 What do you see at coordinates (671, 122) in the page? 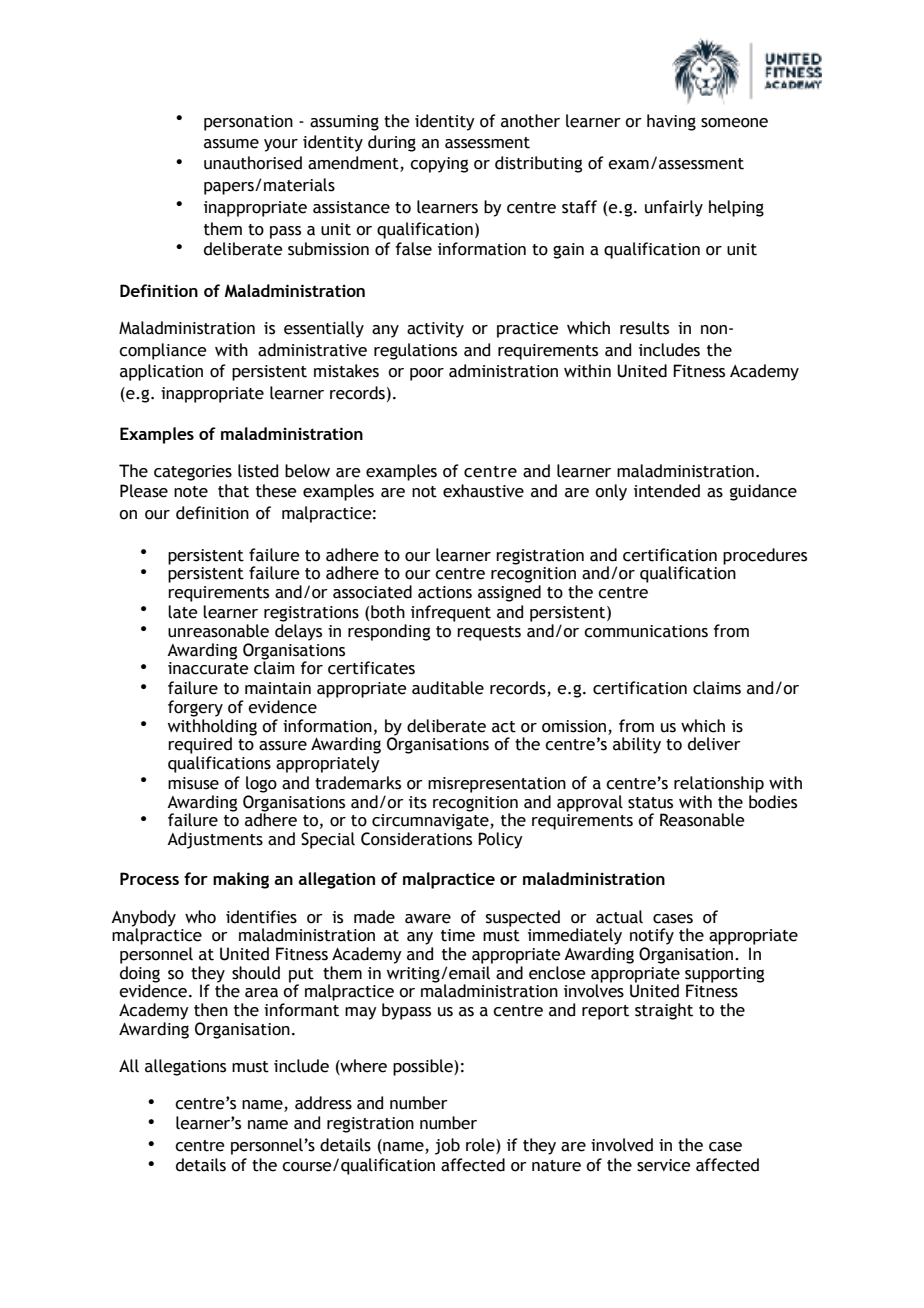
I see `having` at bounding box center [671, 122].
